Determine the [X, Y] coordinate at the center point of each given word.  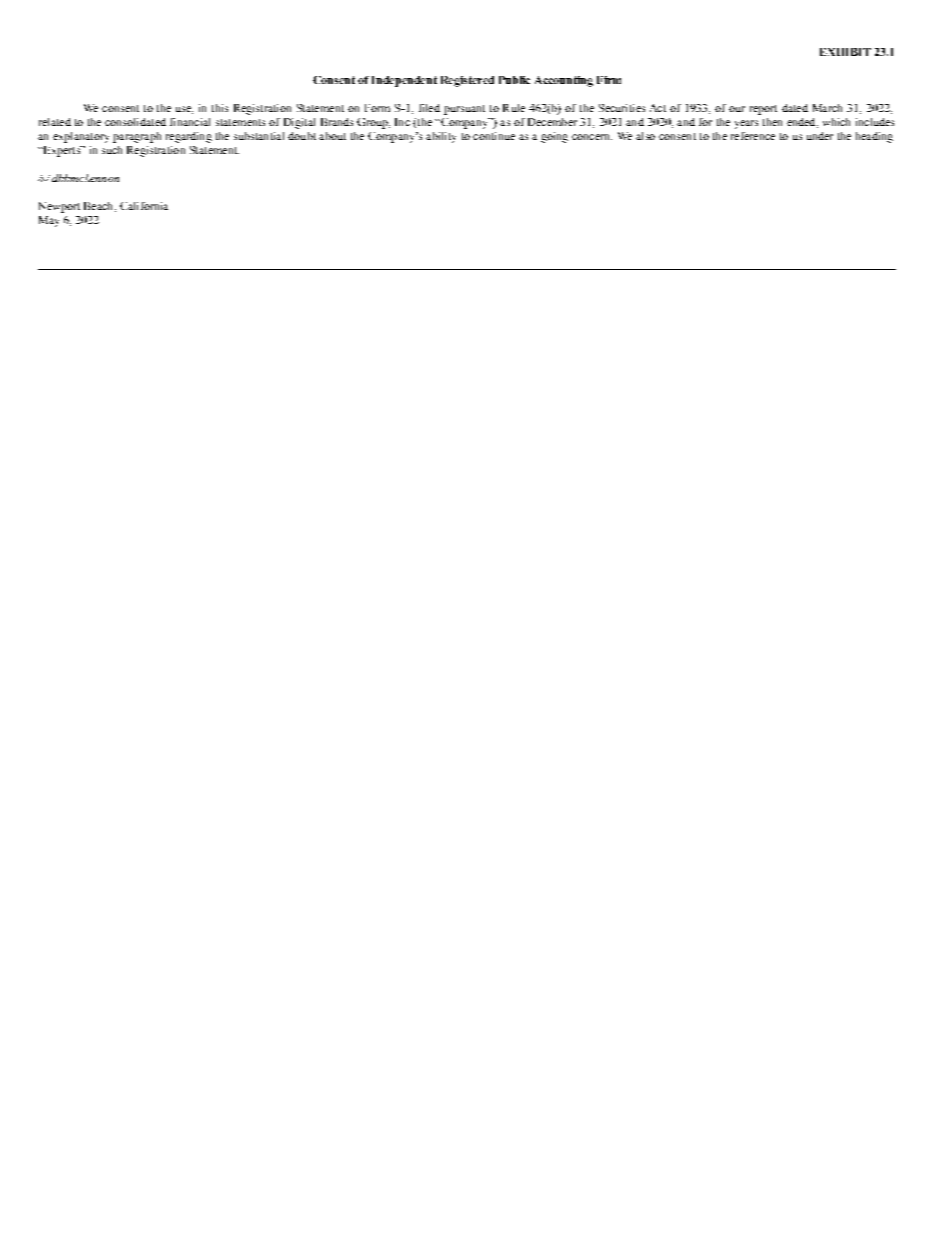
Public [514, 80]
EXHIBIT [845, 52]
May [49, 221]
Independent [404, 81]
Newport [59, 207]
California [144, 206]
